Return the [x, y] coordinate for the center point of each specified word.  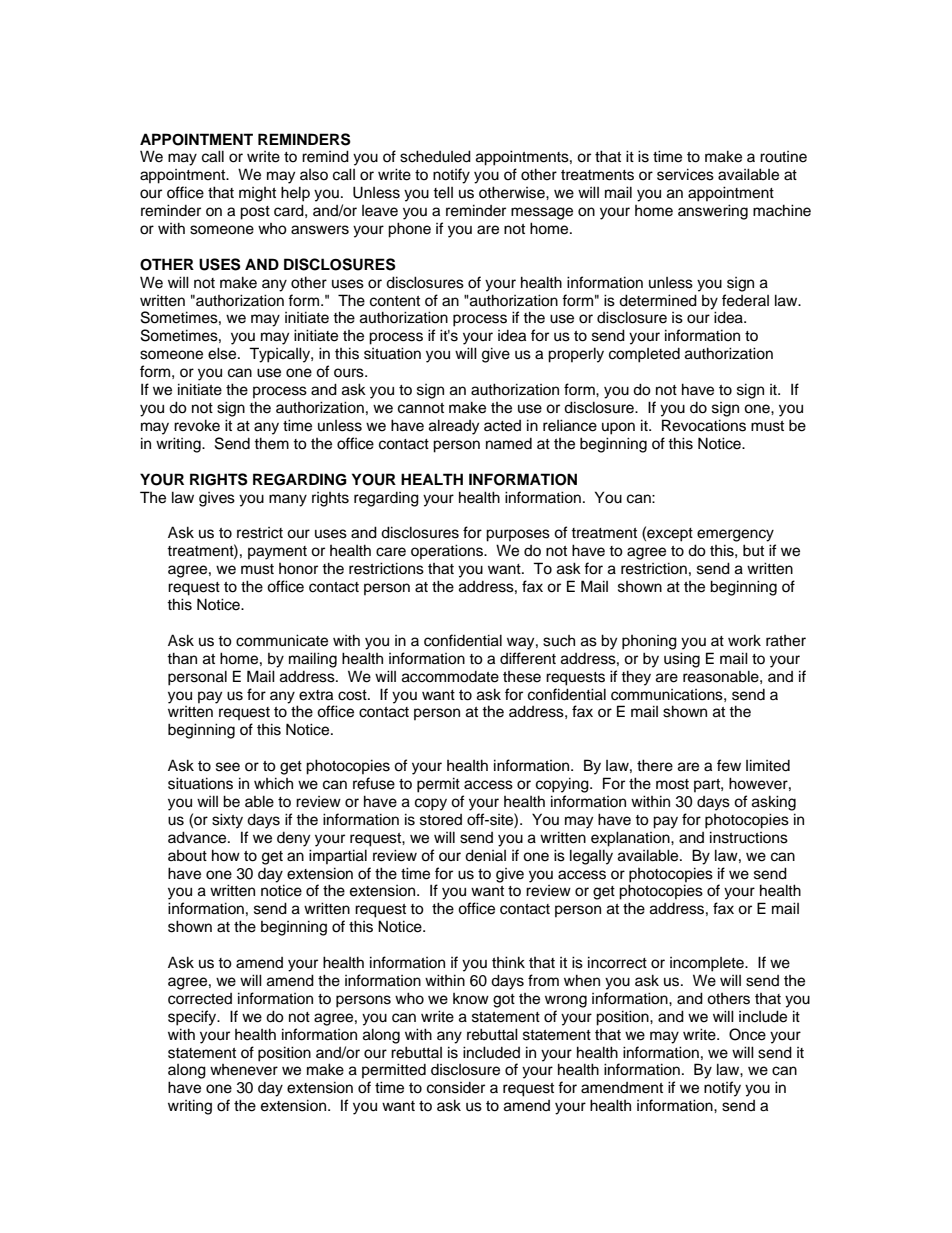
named [509, 444]
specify [193, 1018]
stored [441, 820]
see [228, 767]
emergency [735, 535]
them [271, 443]
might [257, 194]
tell [443, 192]
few [729, 765]
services [685, 174]
